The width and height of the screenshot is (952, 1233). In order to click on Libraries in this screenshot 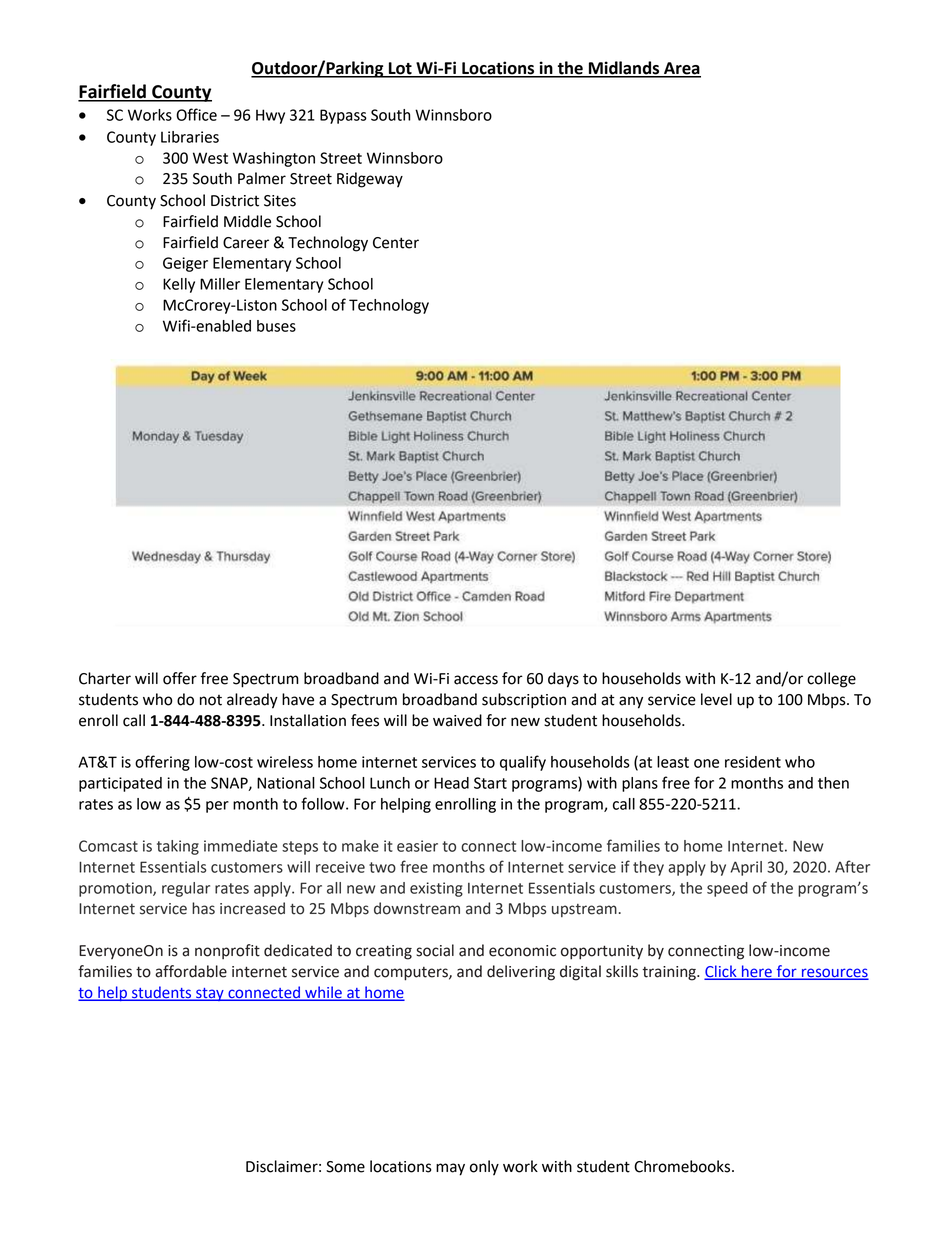, I will do `click(190, 137)`.
